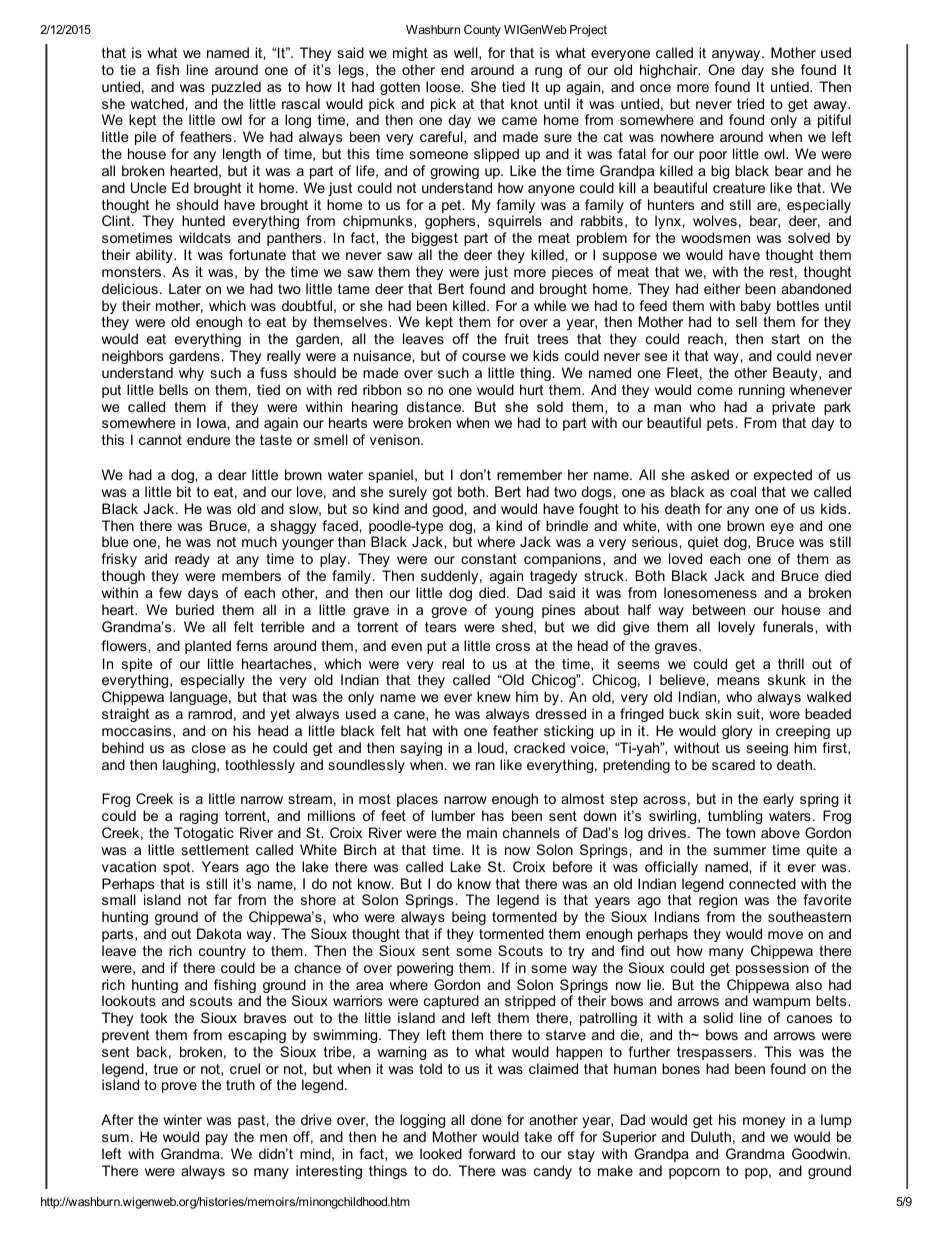 The height and width of the screenshot is (1233, 952). Describe the element at coordinates (444, 86) in the screenshot. I see `loose` at that location.
